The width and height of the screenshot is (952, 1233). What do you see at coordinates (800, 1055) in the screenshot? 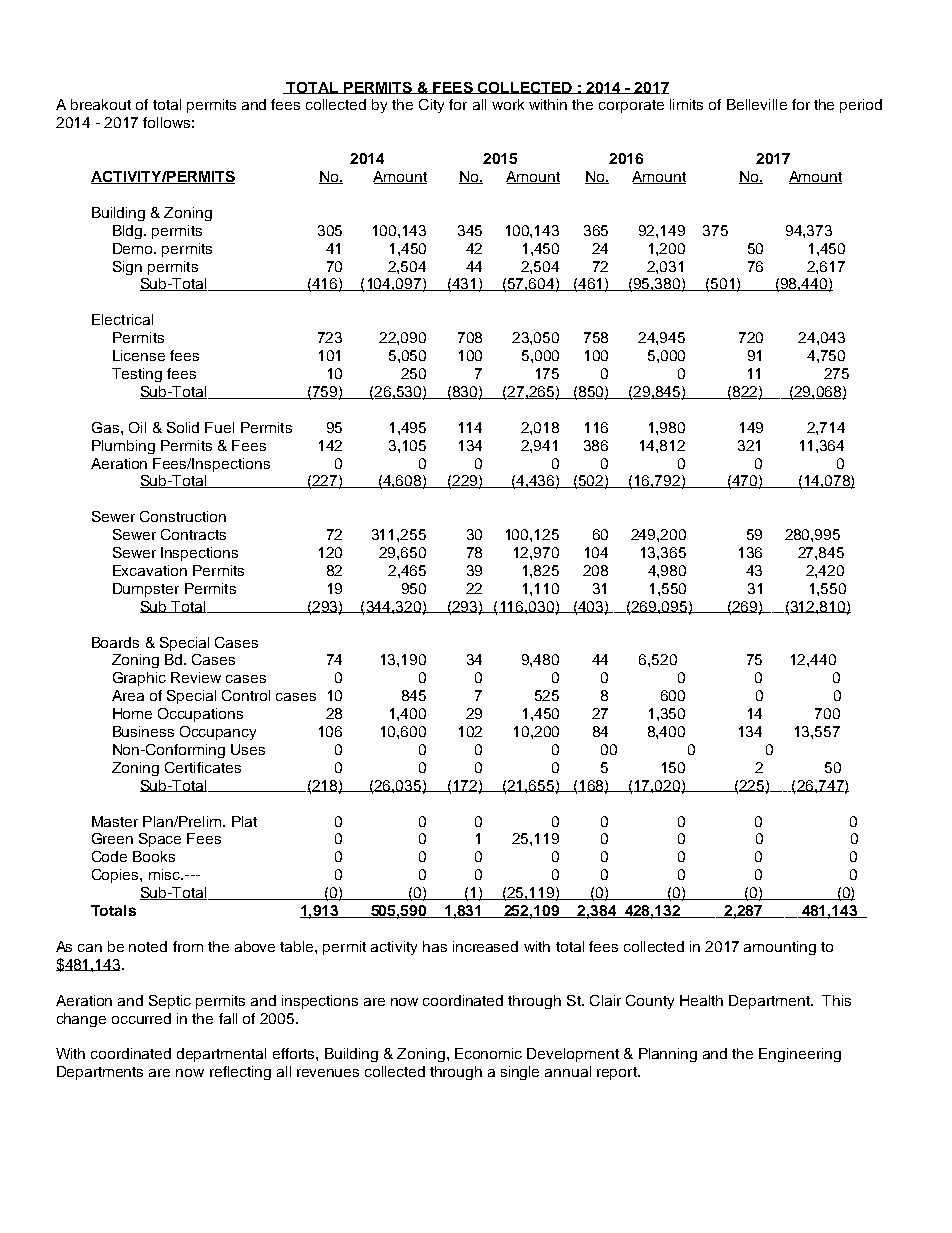
I see `Engineering` at bounding box center [800, 1055].
